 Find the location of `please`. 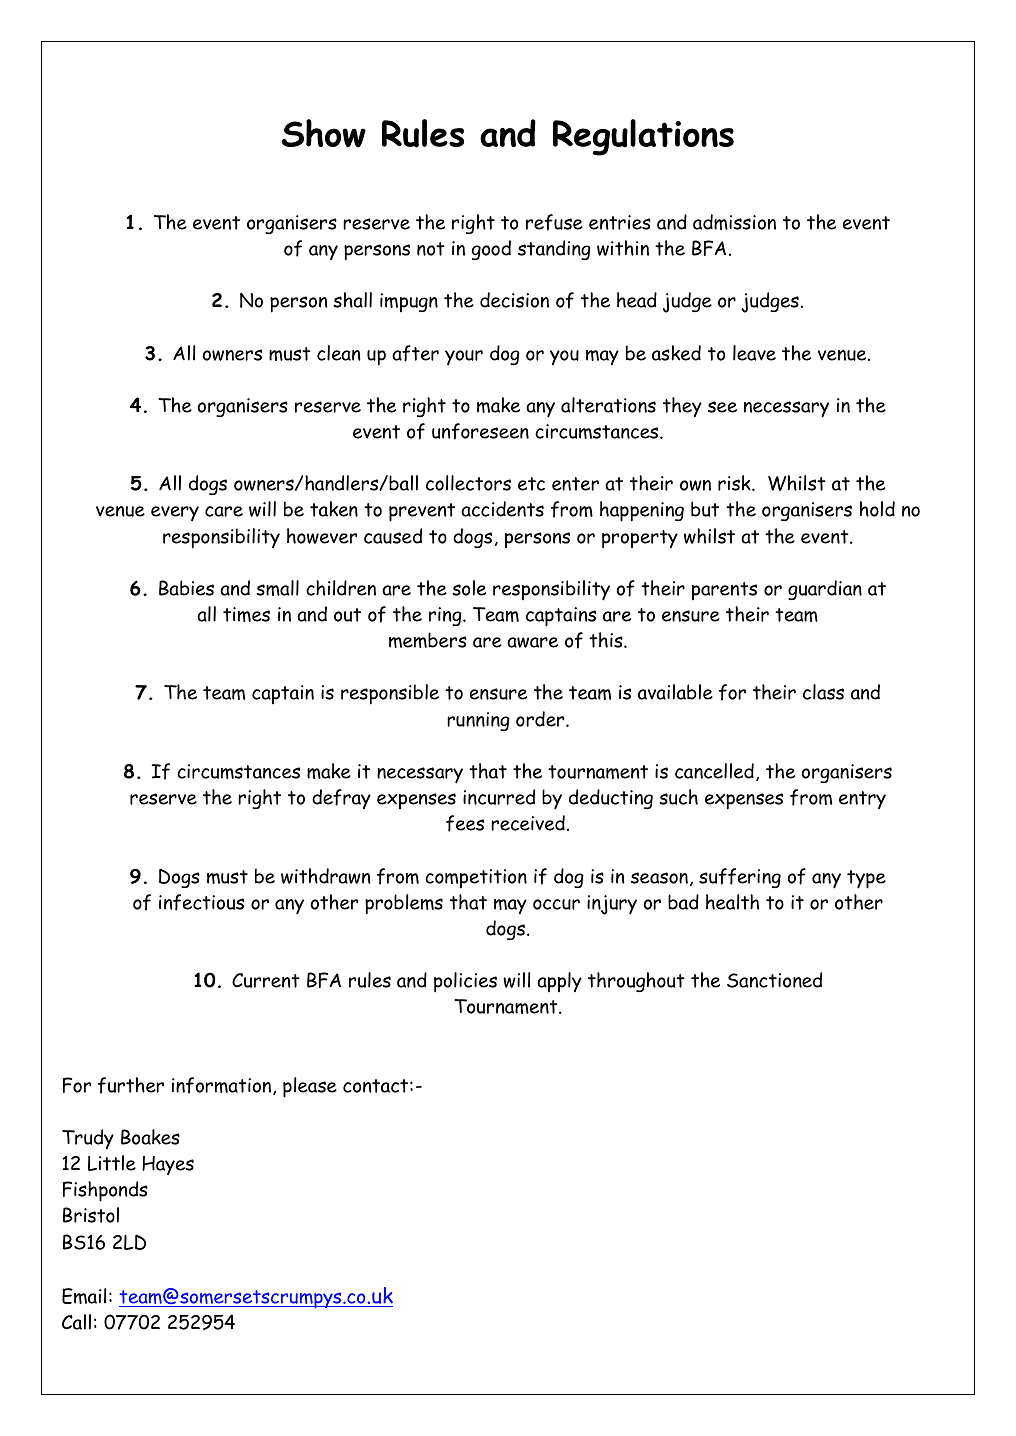

please is located at coordinates (310, 1087).
